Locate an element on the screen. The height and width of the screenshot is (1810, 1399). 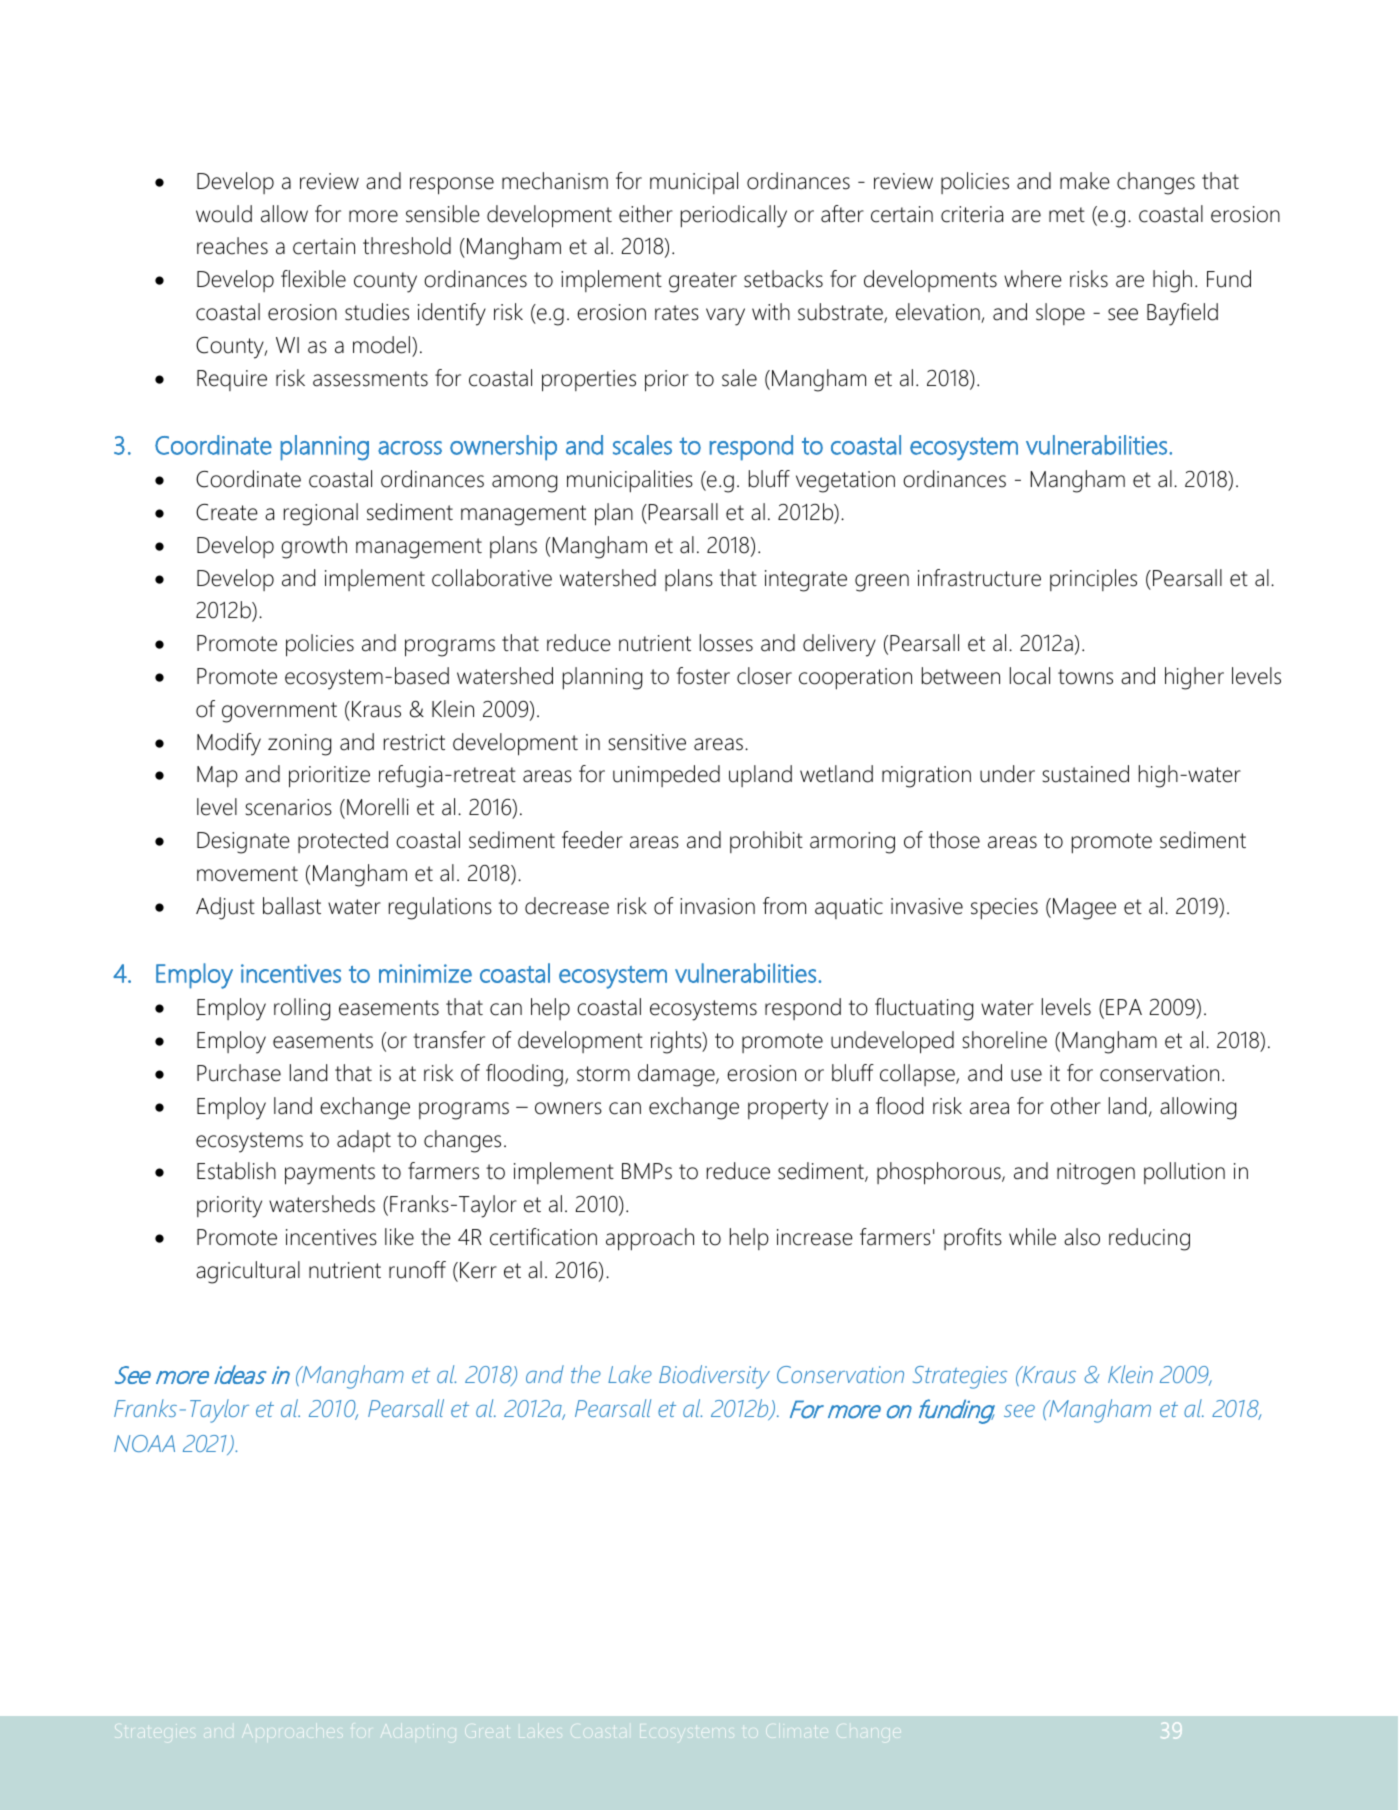
also is located at coordinates (1082, 1237).
